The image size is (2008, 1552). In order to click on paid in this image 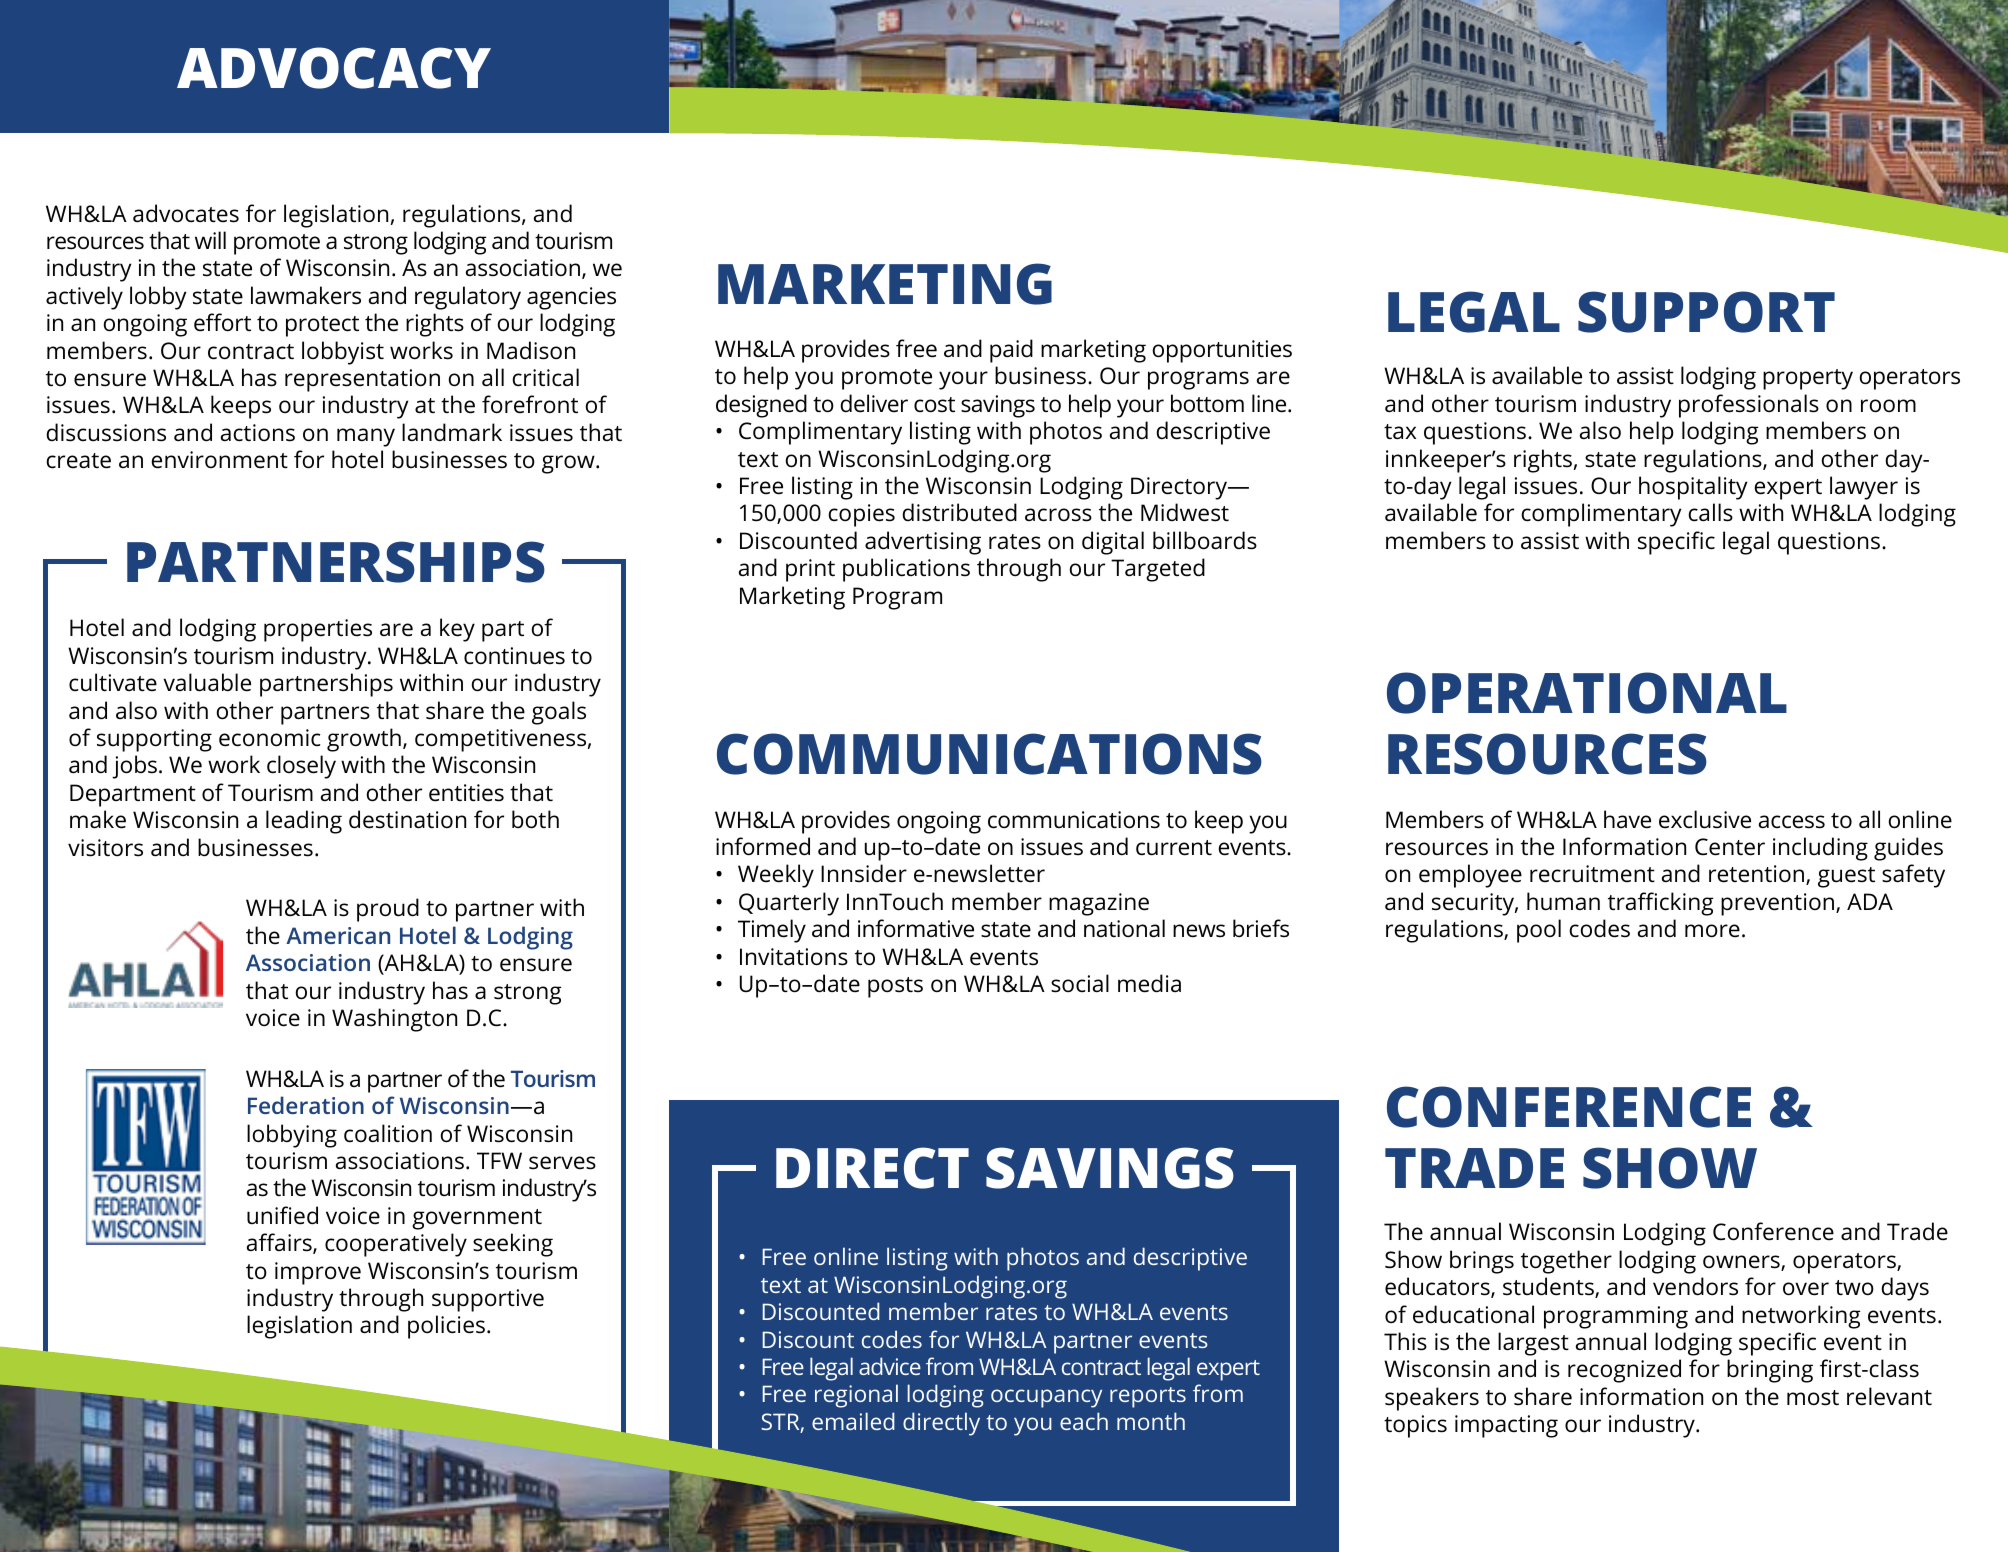, I will do `click(1011, 351)`.
